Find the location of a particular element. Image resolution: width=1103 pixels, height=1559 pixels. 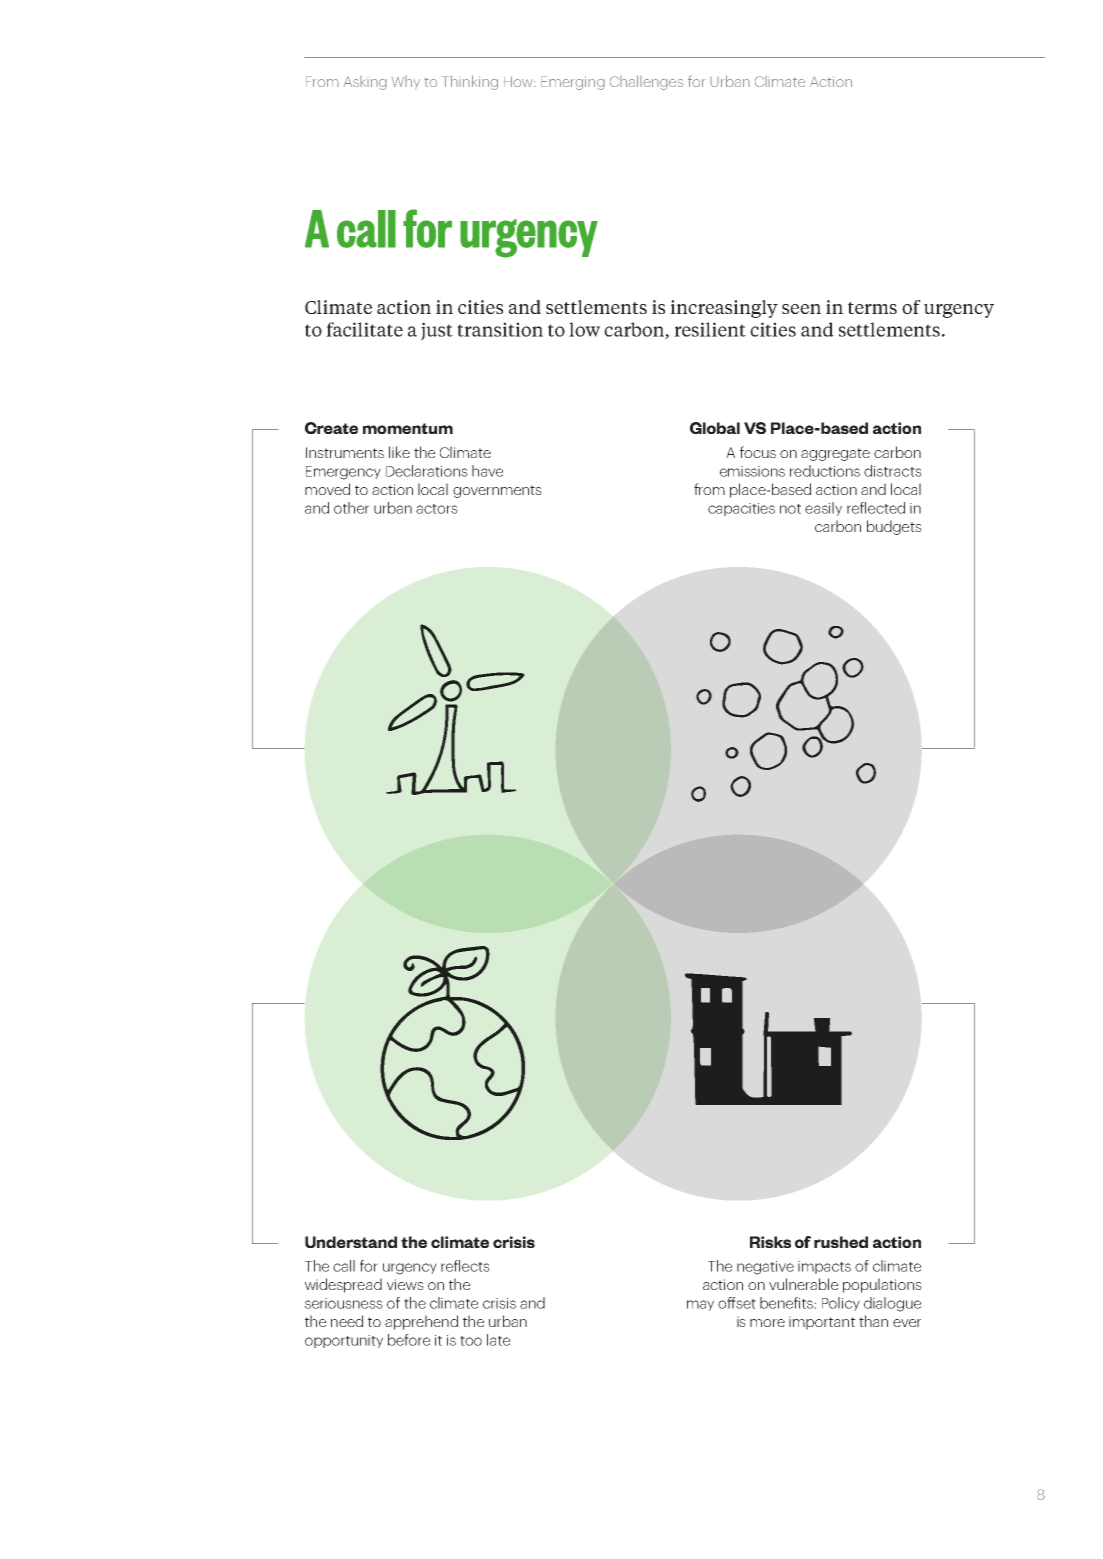

actors is located at coordinates (437, 509).
